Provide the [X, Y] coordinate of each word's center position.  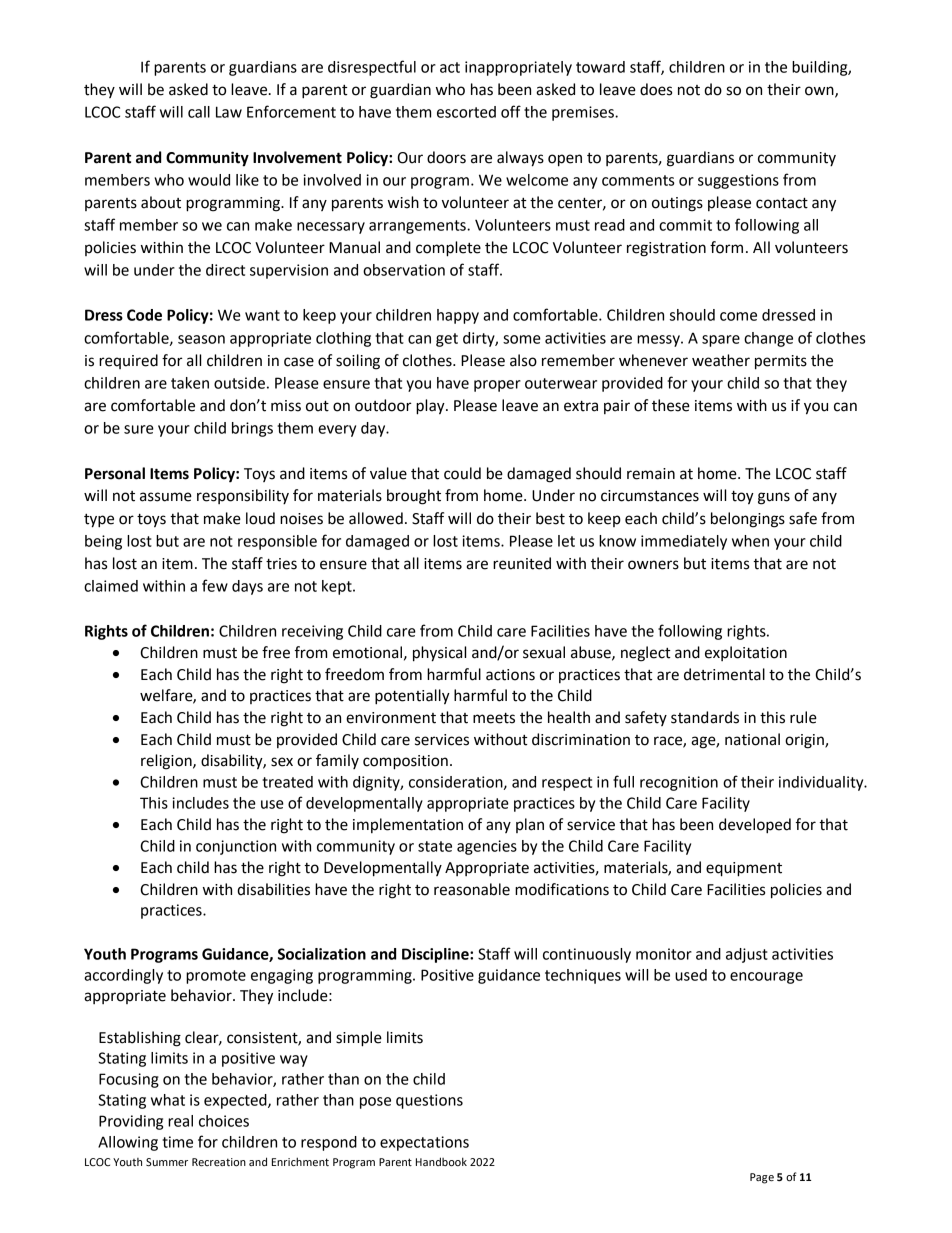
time [177, 1142]
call [199, 112]
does [656, 89]
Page [762, 1178]
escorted [466, 112]
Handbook [441, 1162]
